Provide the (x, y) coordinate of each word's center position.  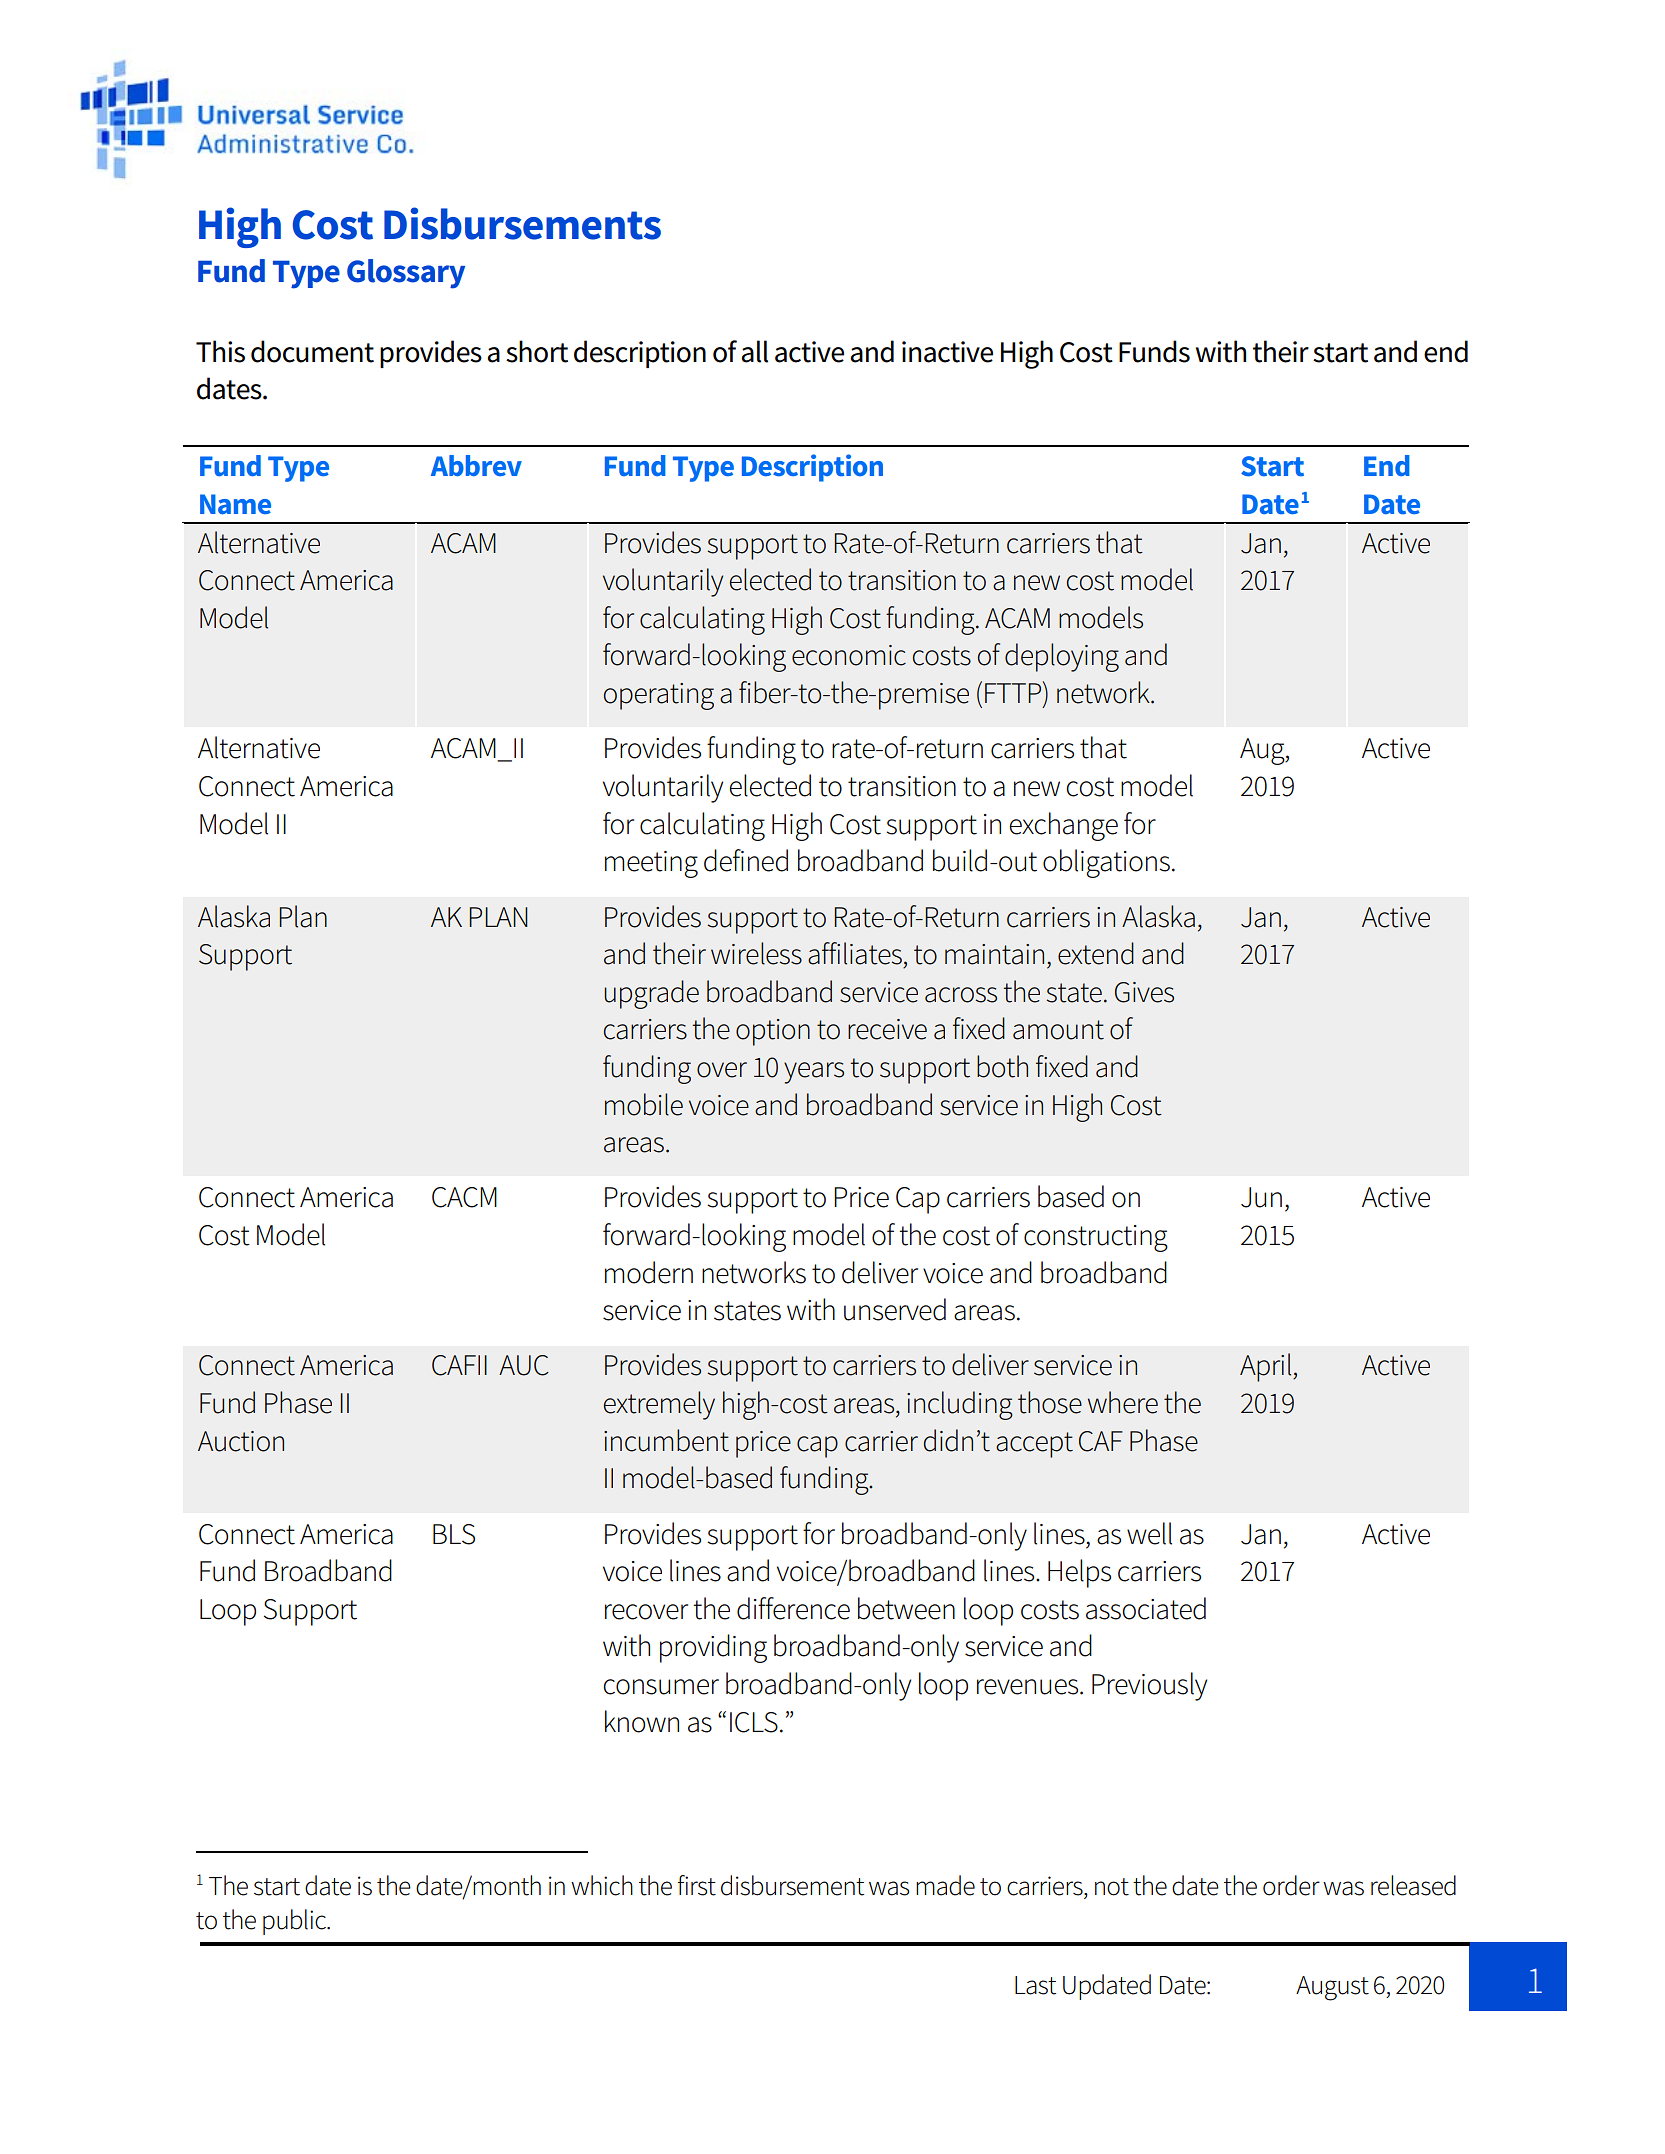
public (295, 1922)
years (814, 1073)
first (696, 1885)
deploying (1062, 657)
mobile (644, 1104)
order (1291, 1885)
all (754, 351)
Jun (1261, 1197)
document (312, 351)
